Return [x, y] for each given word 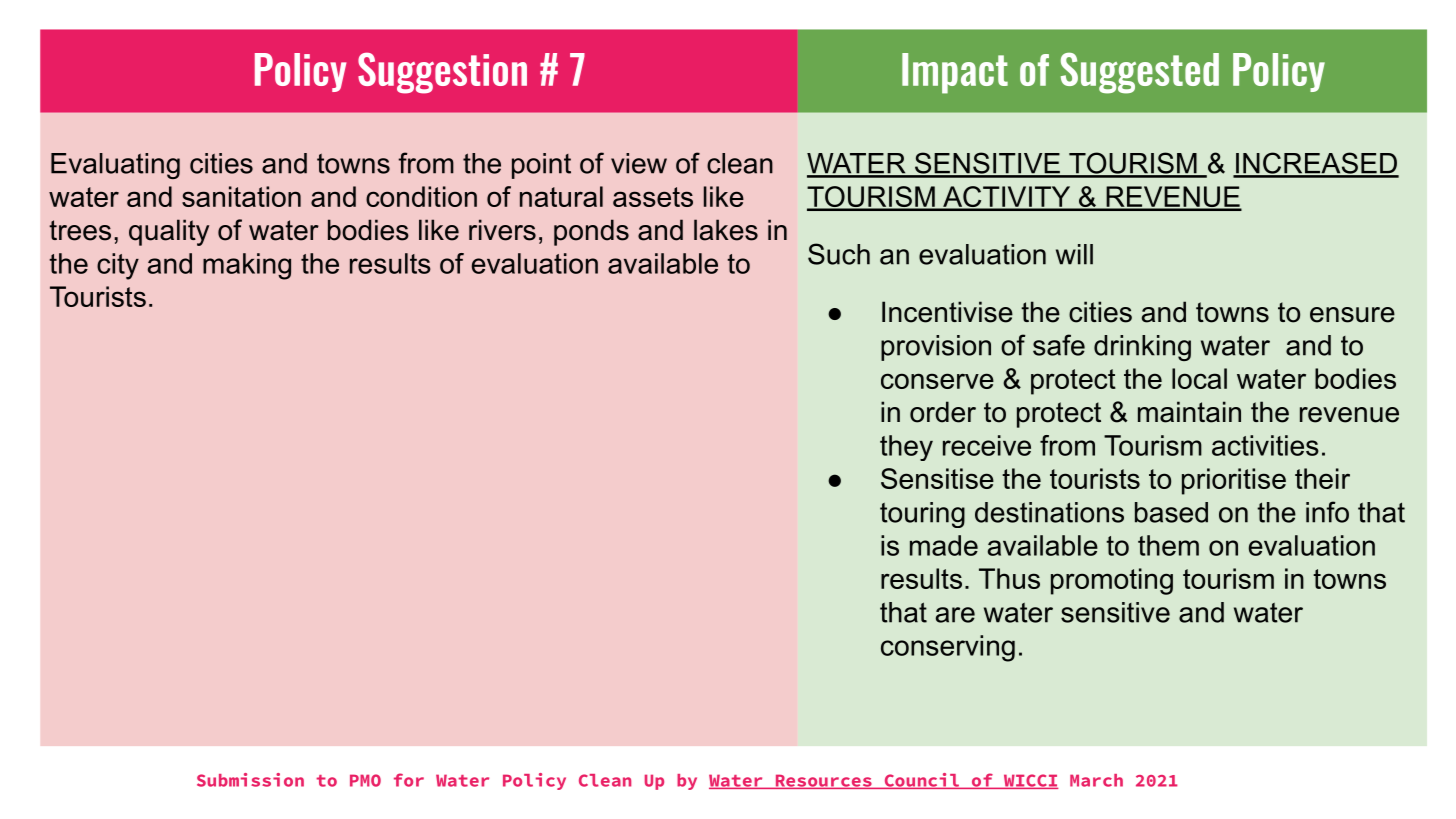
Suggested [1140, 73]
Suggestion [442, 73]
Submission [250, 780]
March [1096, 780]
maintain [1189, 412]
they [906, 448]
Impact [955, 73]
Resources [823, 781]
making [247, 266]
